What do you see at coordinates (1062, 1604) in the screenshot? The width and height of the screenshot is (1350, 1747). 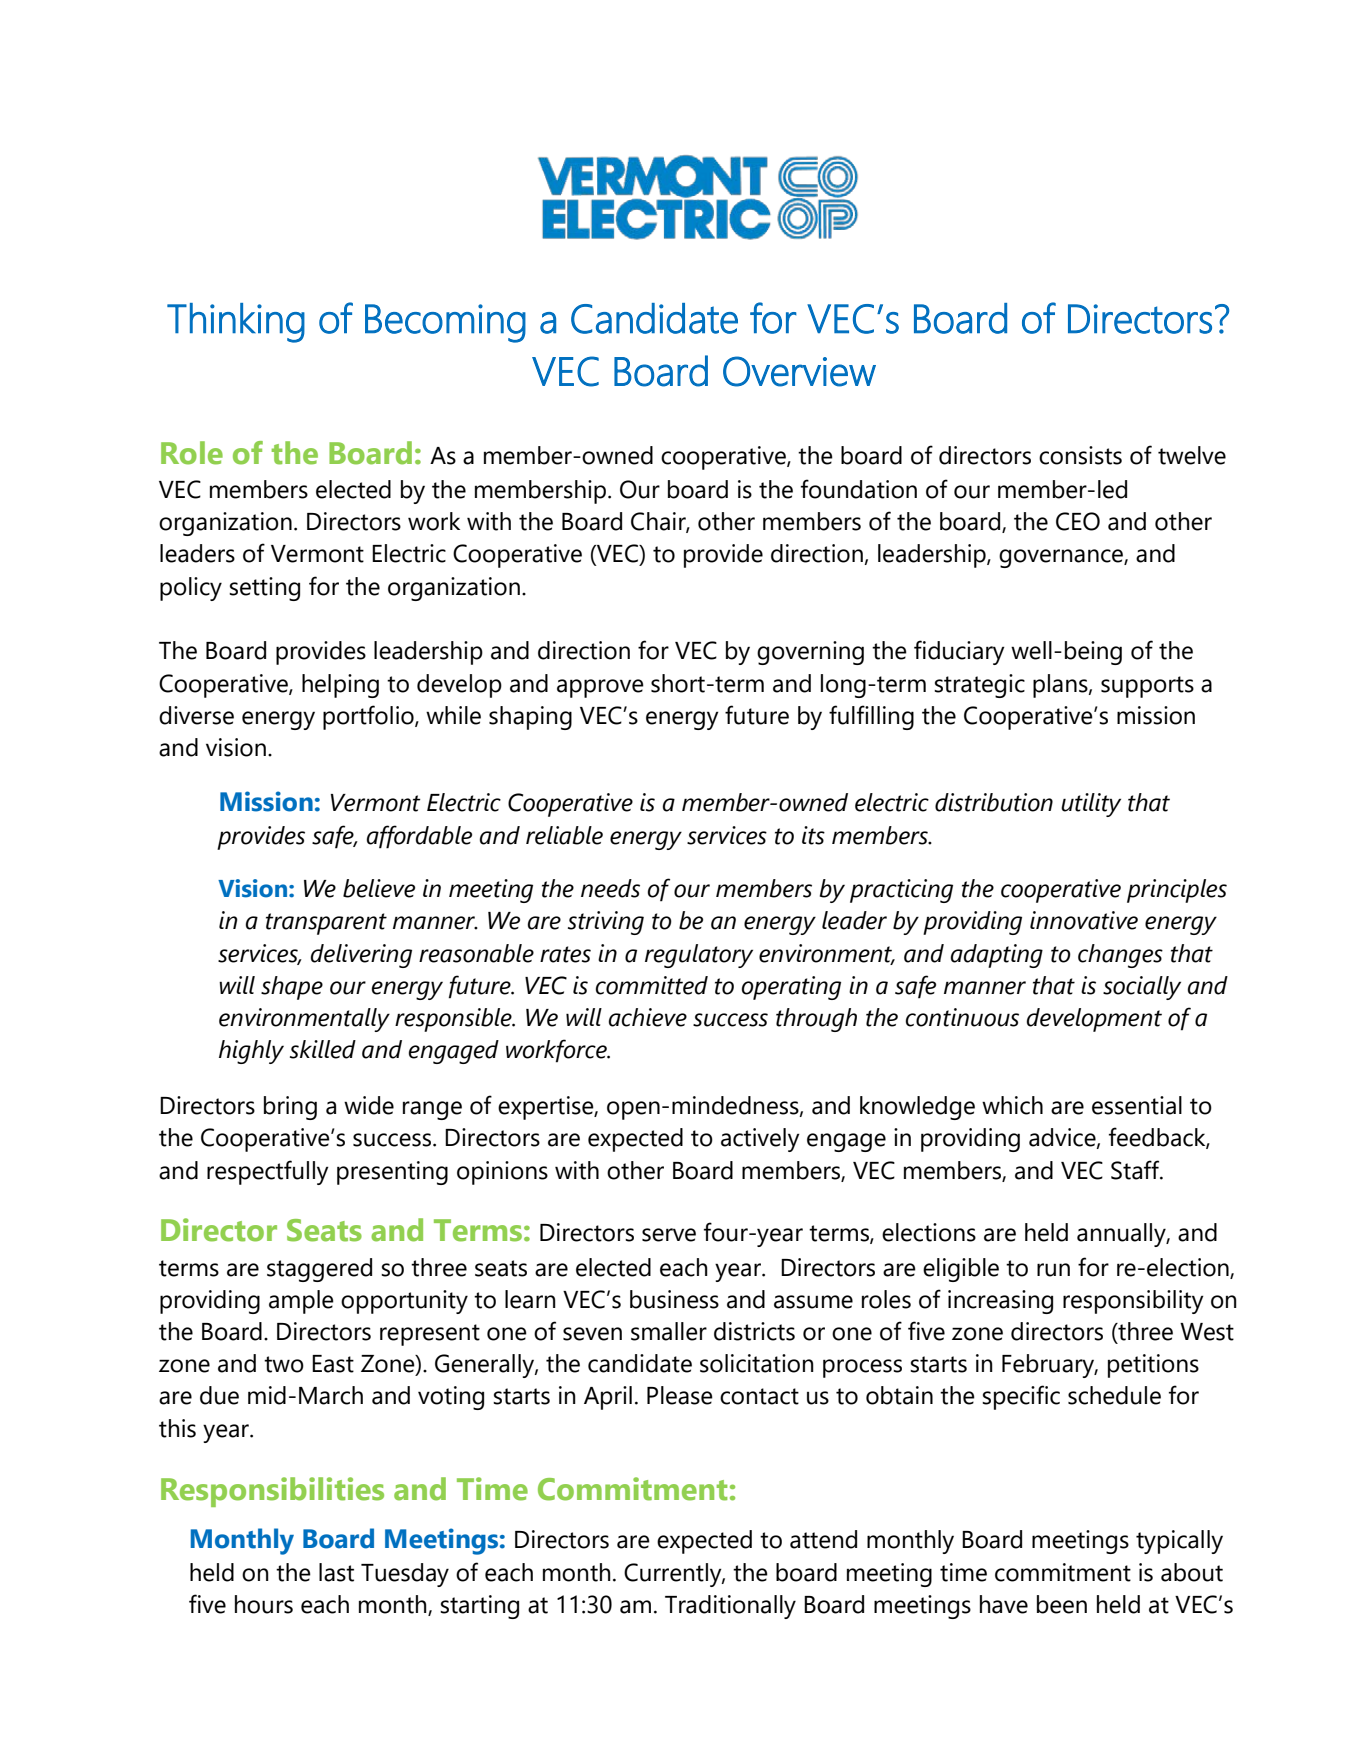 I see `been` at bounding box center [1062, 1604].
